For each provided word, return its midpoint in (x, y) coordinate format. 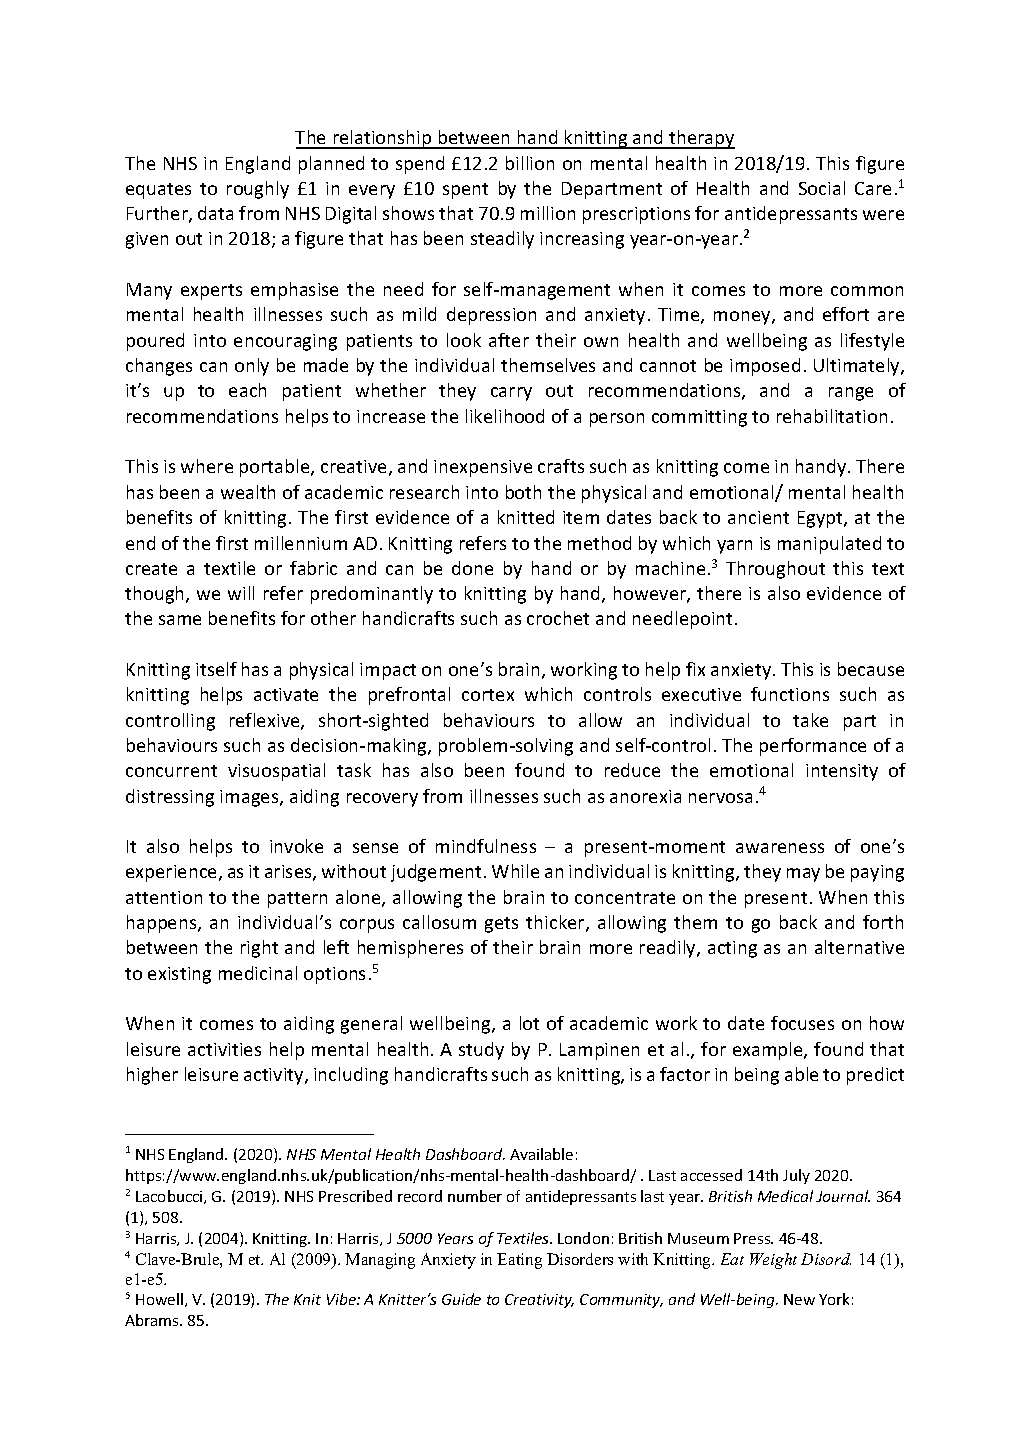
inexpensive (483, 468)
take (810, 720)
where (207, 466)
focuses (802, 1023)
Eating (519, 1261)
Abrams (153, 1320)
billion (530, 163)
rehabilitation (832, 416)
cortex (488, 695)
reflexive (266, 721)
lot (529, 1023)
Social (822, 188)
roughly (258, 190)
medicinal (258, 973)
